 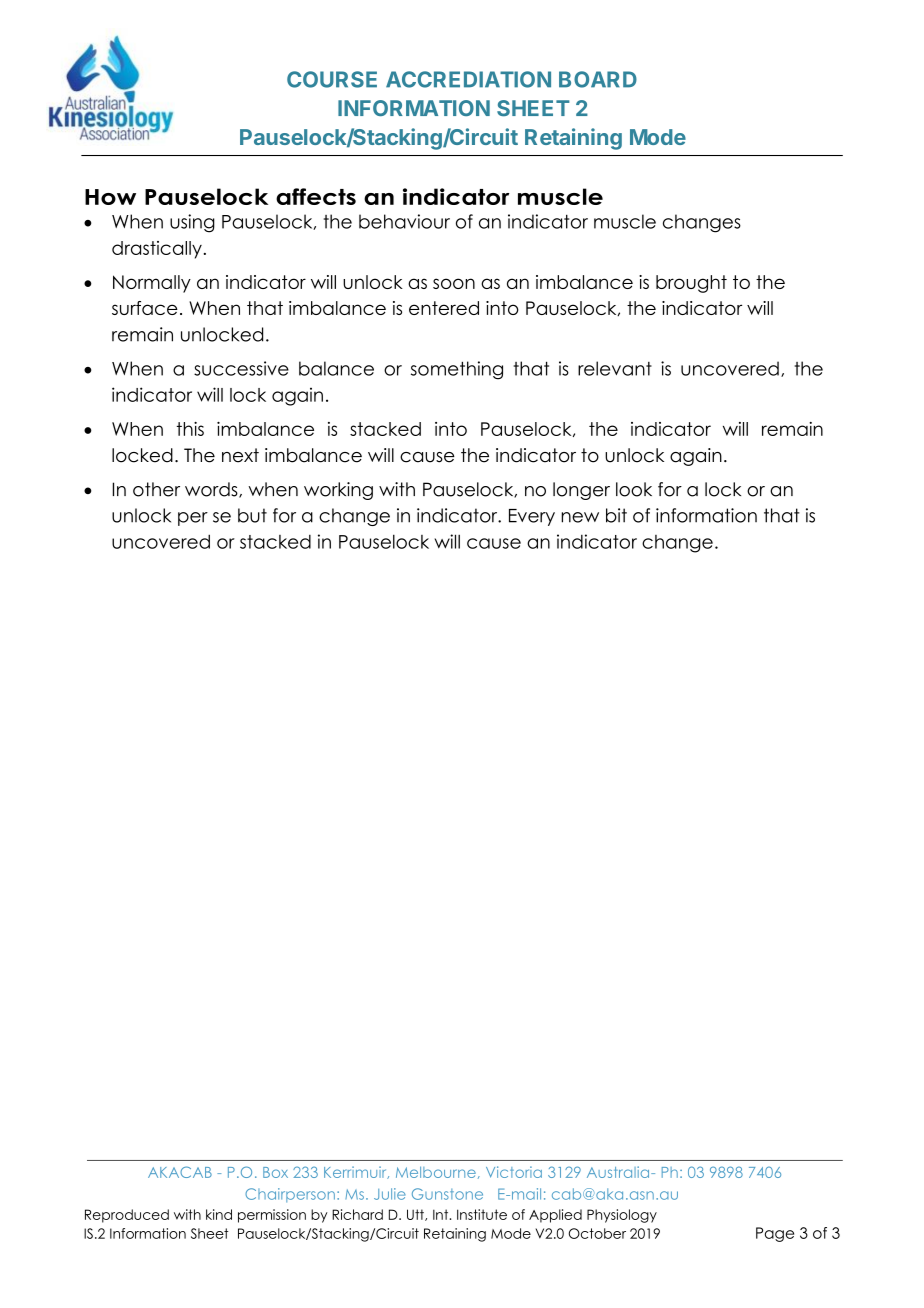 I want to click on but, so click(x=252, y=515).
